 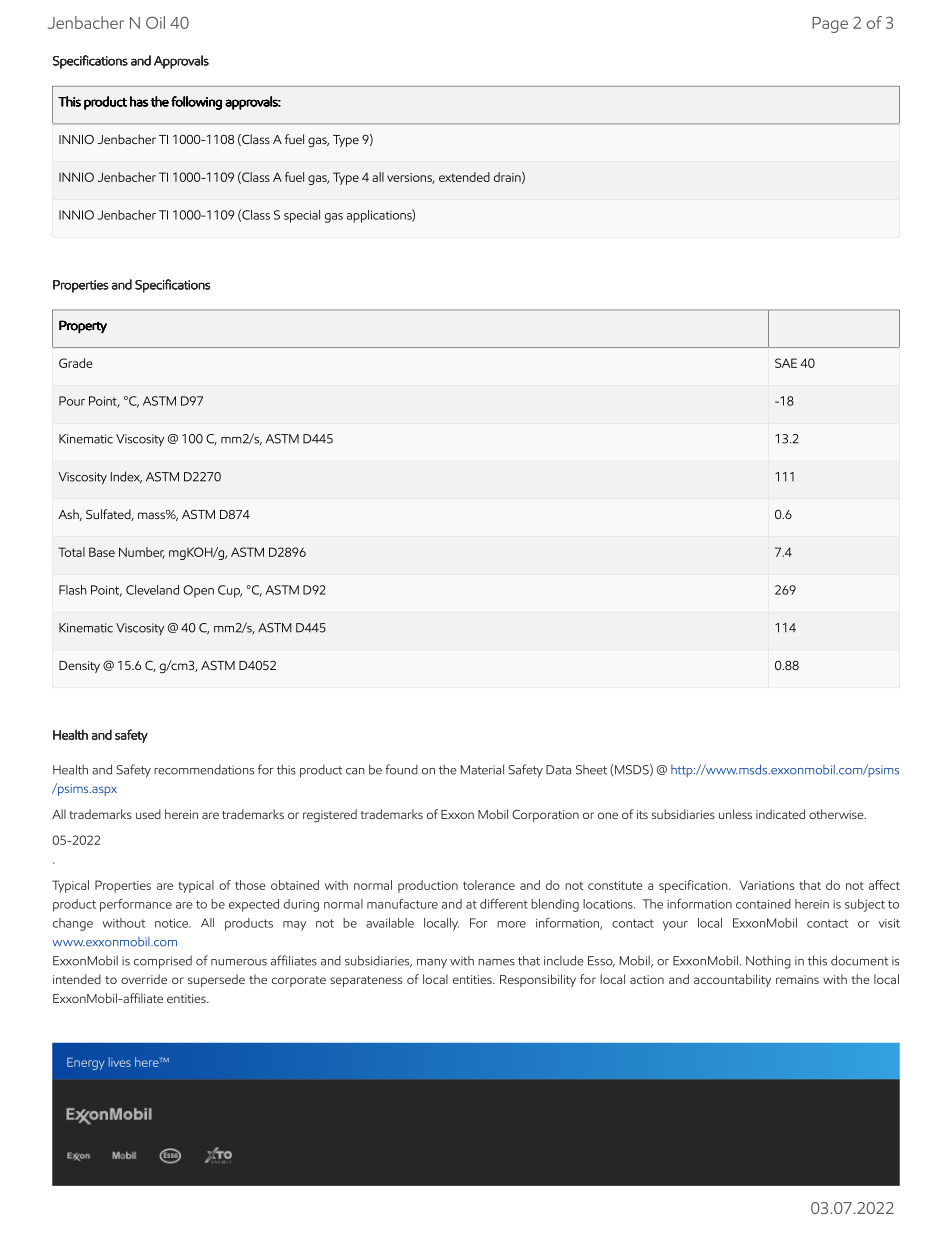 I want to click on Cleveland, so click(x=152, y=590).
